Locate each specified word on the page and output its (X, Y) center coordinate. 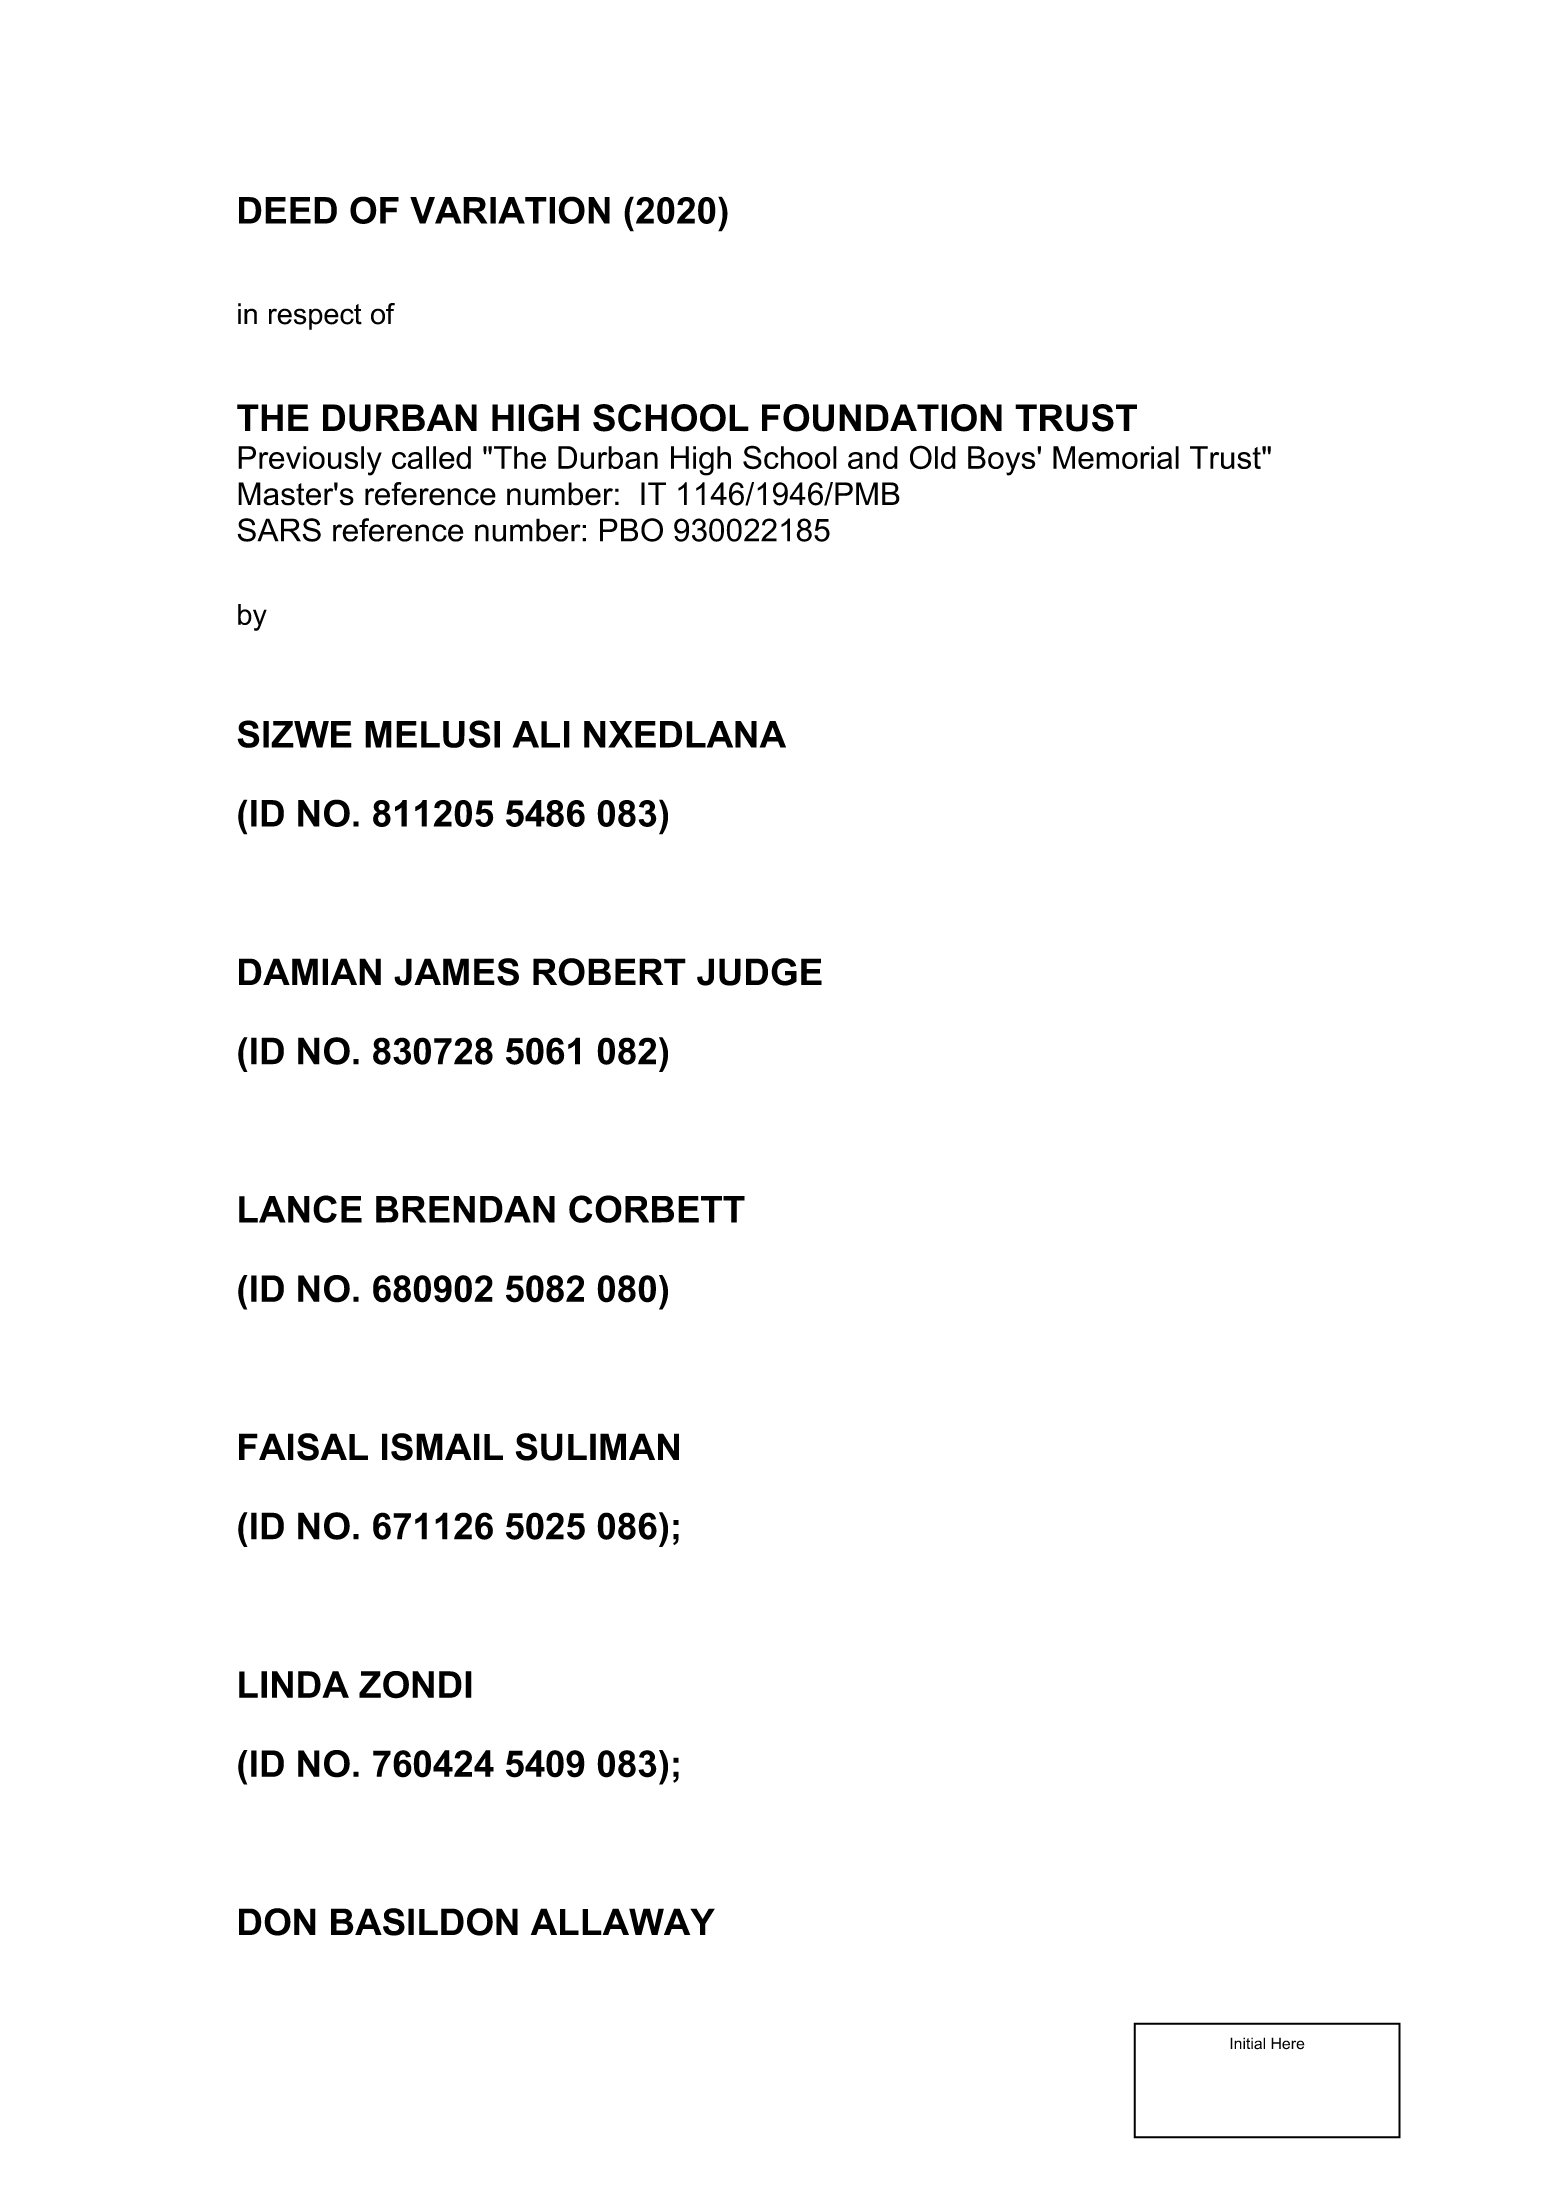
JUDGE (759, 972)
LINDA (294, 1684)
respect (315, 317)
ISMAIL (442, 1447)
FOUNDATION (882, 418)
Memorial (1116, 457)
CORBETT (657, 1209)
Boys (1003, 461)
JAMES (456, 972)
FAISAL (303, 1447)
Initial (1247, 2043)
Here (1288, 2043)
